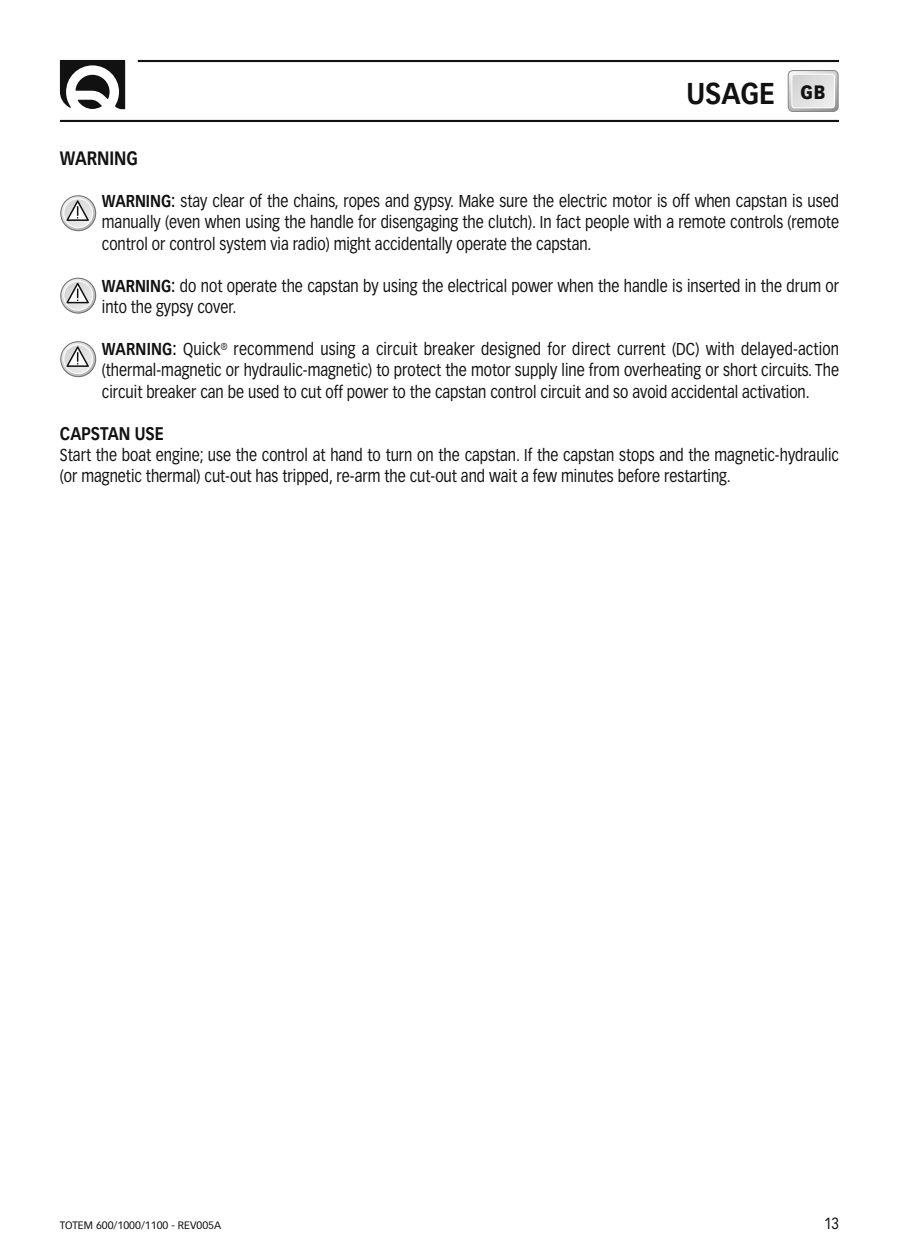  What do you see at coordinates (76, 1225) in the image?
I see `TOTEM` at bounding box center [76, 1225].
